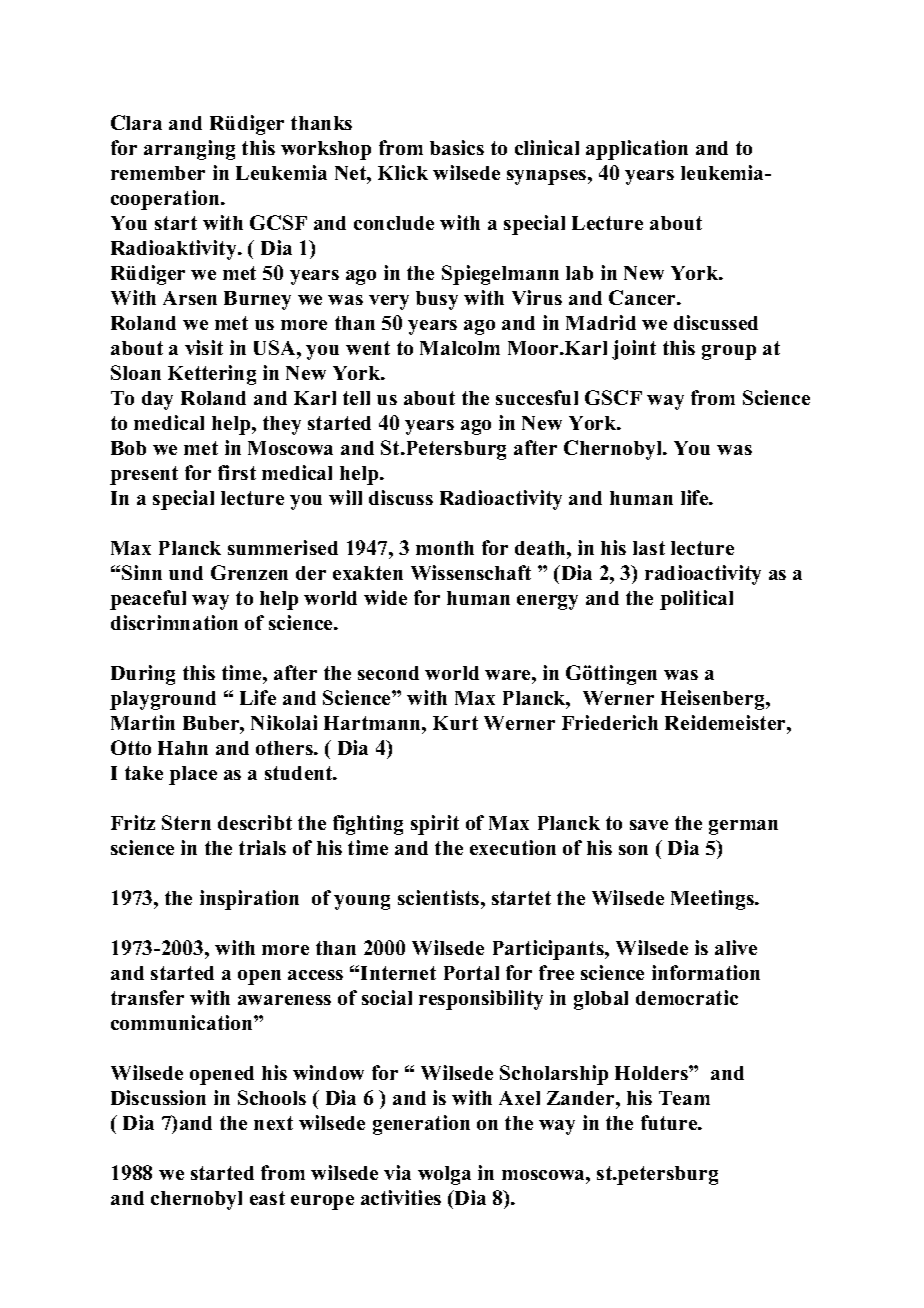  I want to click on second, so click(388, 673).
